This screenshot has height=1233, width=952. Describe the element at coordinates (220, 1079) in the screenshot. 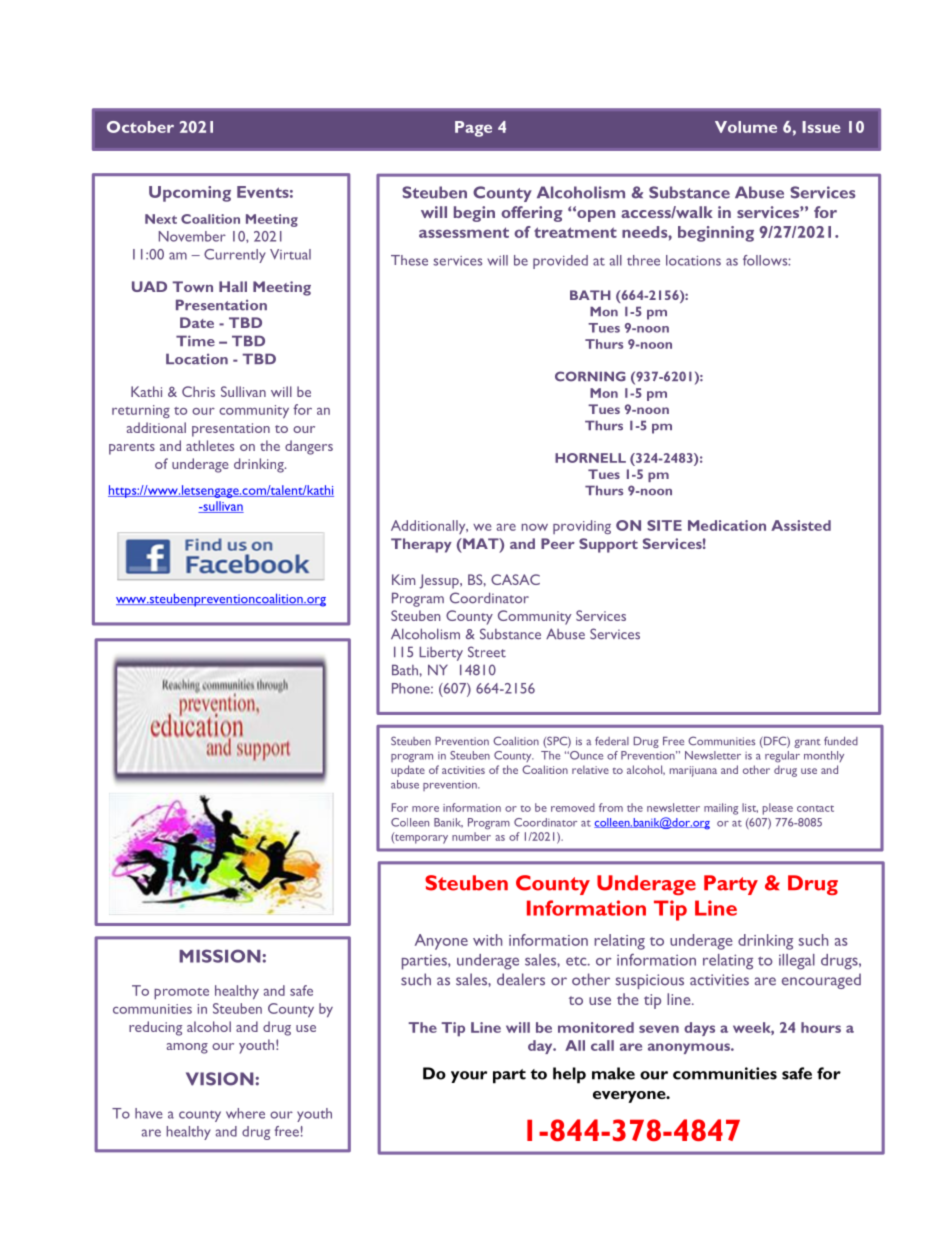

I see `VISION` at that location.
